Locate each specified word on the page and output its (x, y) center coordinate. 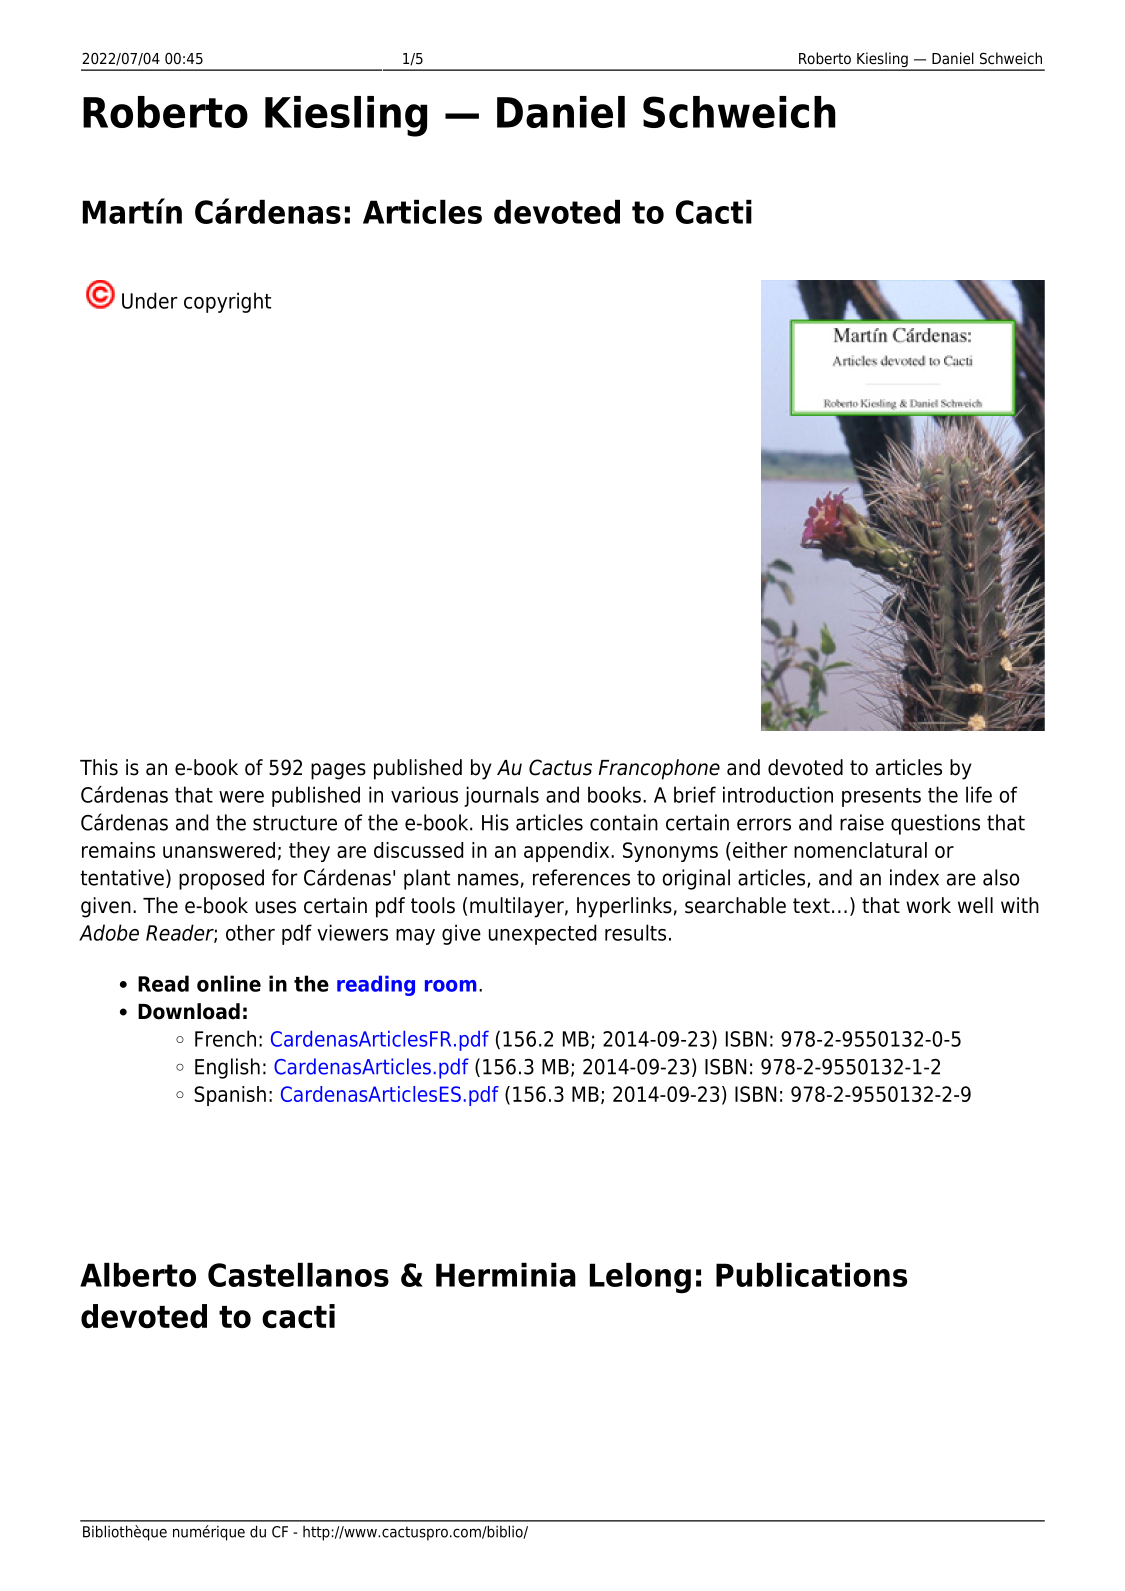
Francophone (659, 769)
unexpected (542, 934)
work (928, 905)
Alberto (138, 1274)
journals (501, 796)
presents (881, 797)
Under (149, 300)
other (250, 932)
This (99, 767)
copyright (227, 302)
